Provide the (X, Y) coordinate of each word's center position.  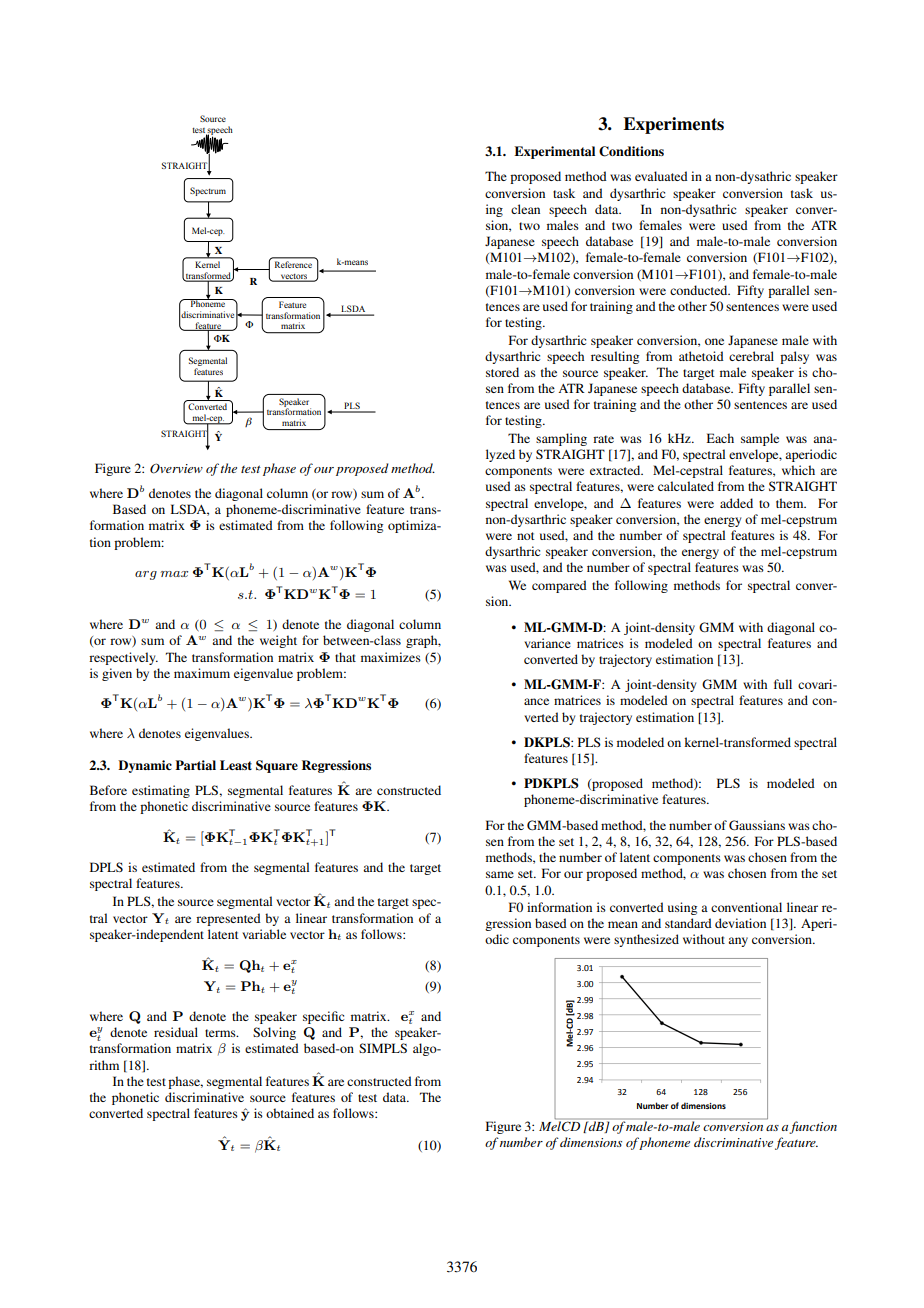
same (500, 874)
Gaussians (757, 825)
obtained (290, 1113)
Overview (176, 468)
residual (176, 1032)
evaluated (661, 176)
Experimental (554, 152)
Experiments (673, 125)
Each (720, 438)
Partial (195, 765)
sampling (561, 439)
